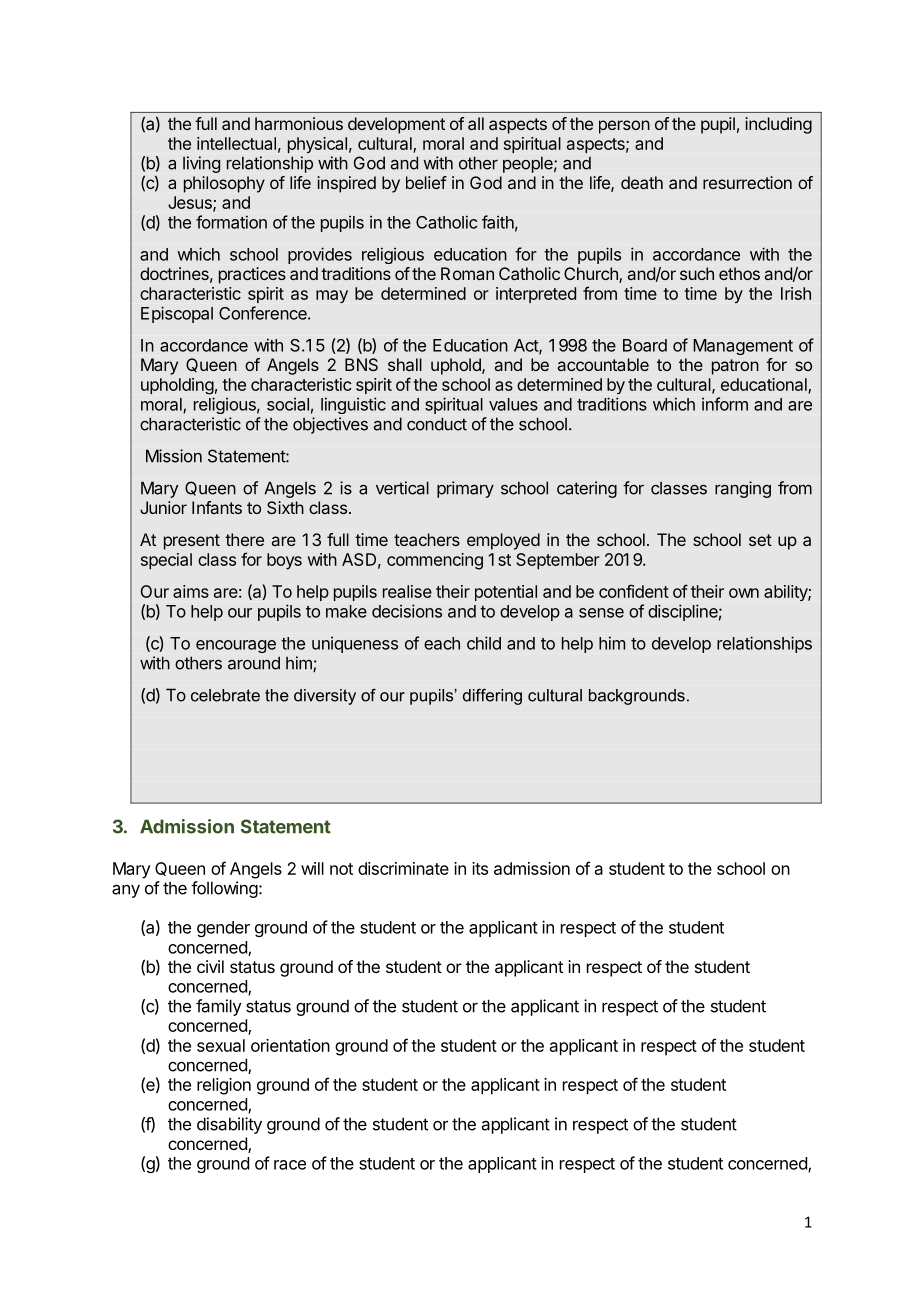  I want to click on encourage, so click(236, 646).
